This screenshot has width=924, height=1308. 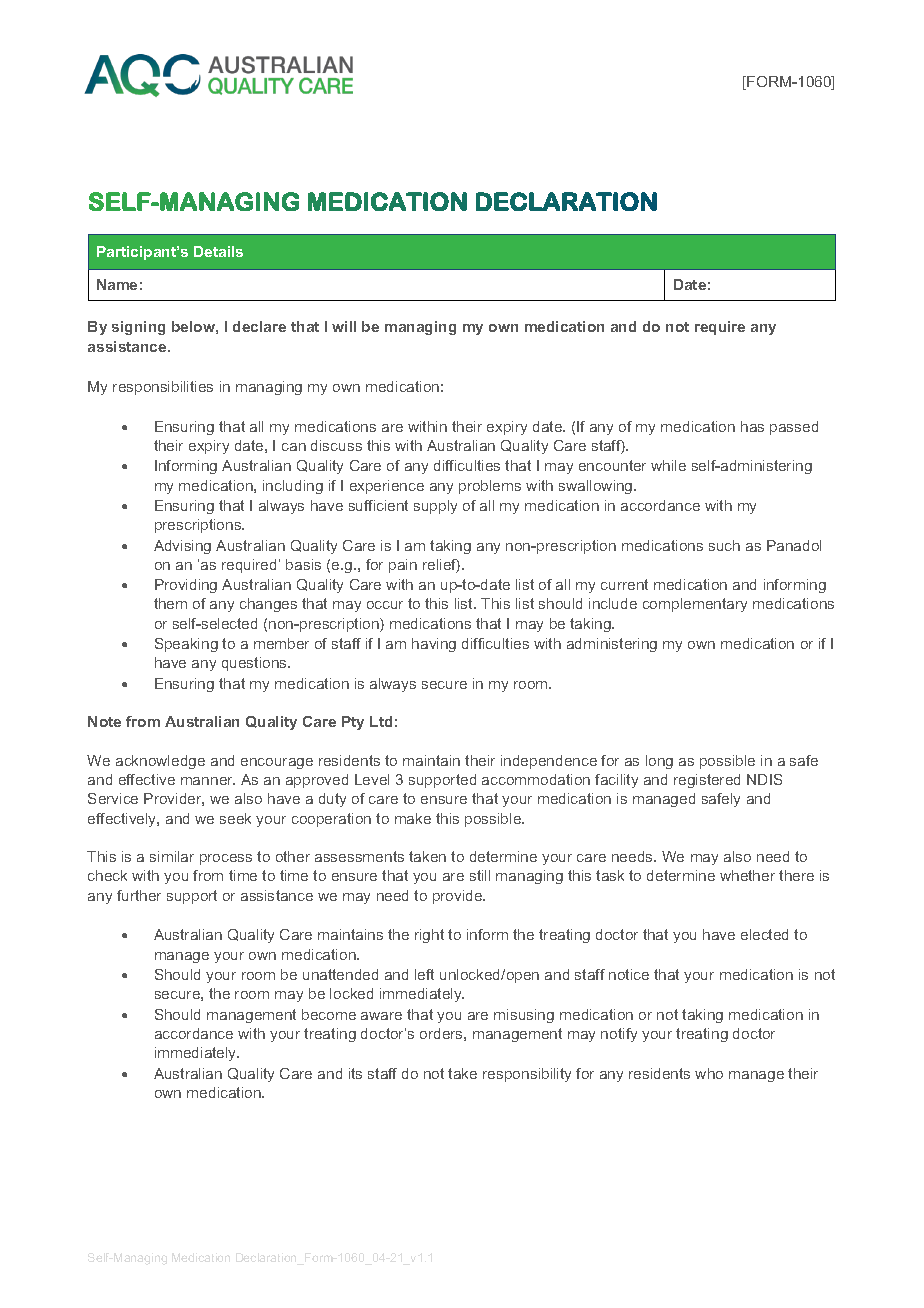 What do you see at coordinates (344, 326) in the screenshot?
I see `will` at bounding box center [344, 326].
